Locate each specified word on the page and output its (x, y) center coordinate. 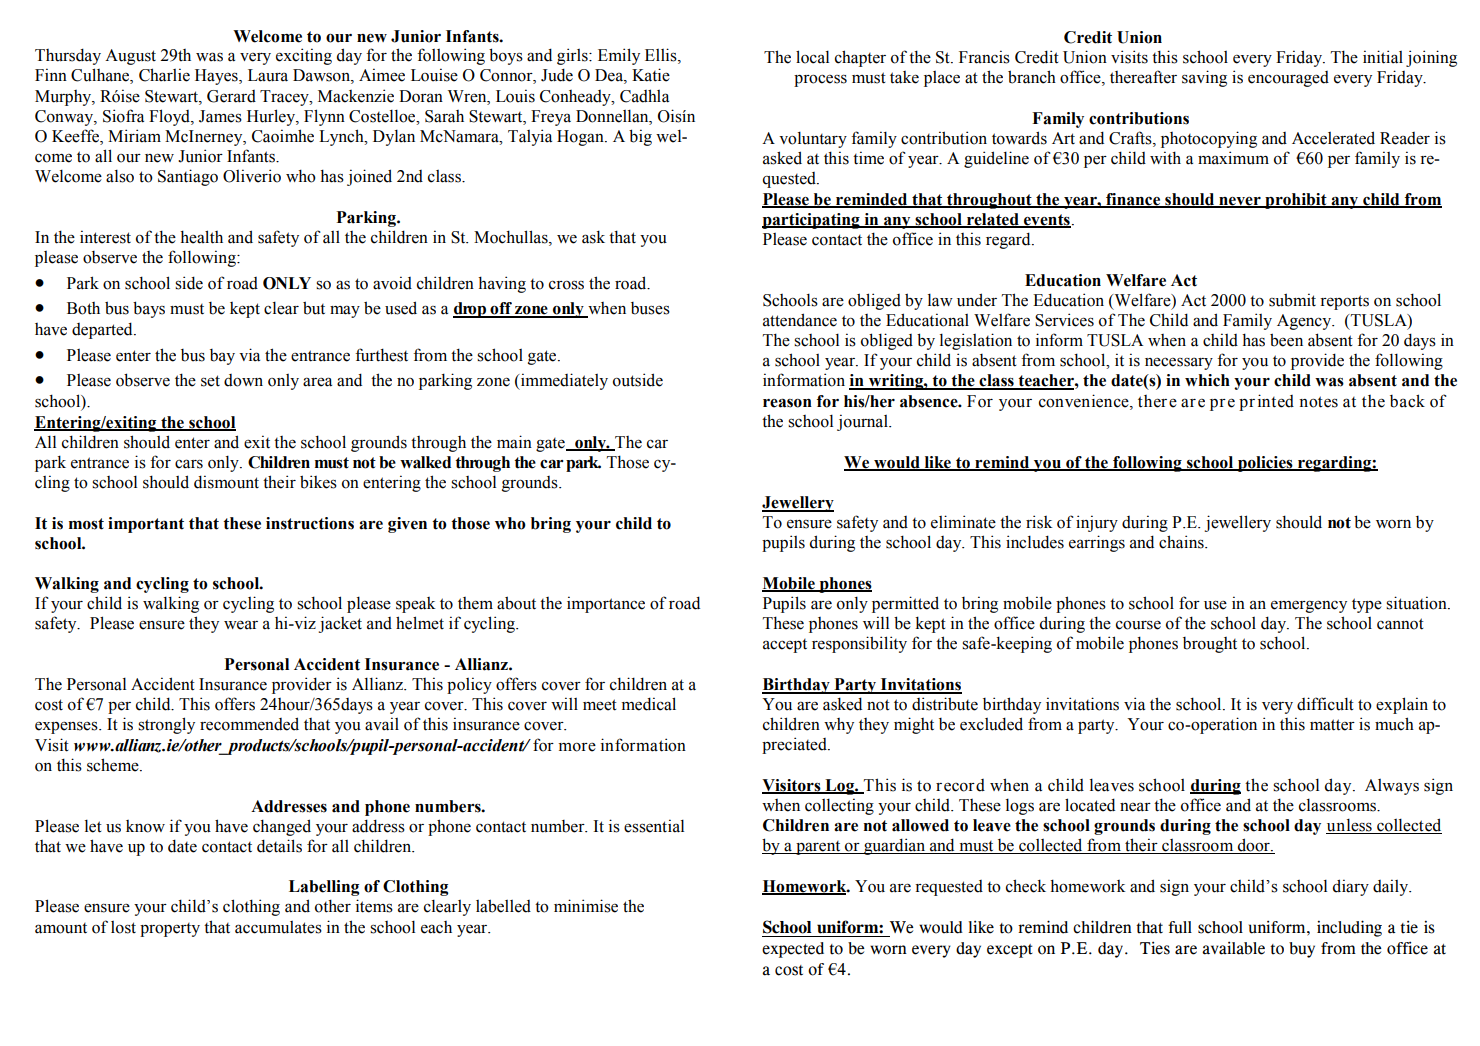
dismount (226, 482)
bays (149, 309)
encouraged (1288, 79)
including (1349, 928)
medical (649, 704)
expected (793, 950)
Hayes (217, 77)
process (820, 80)
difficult (1325, 704)
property (170, 930)
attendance (800, 320)
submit (1292, 300)
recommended (249, 724)
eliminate (963, 522)
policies (1265, 464)
